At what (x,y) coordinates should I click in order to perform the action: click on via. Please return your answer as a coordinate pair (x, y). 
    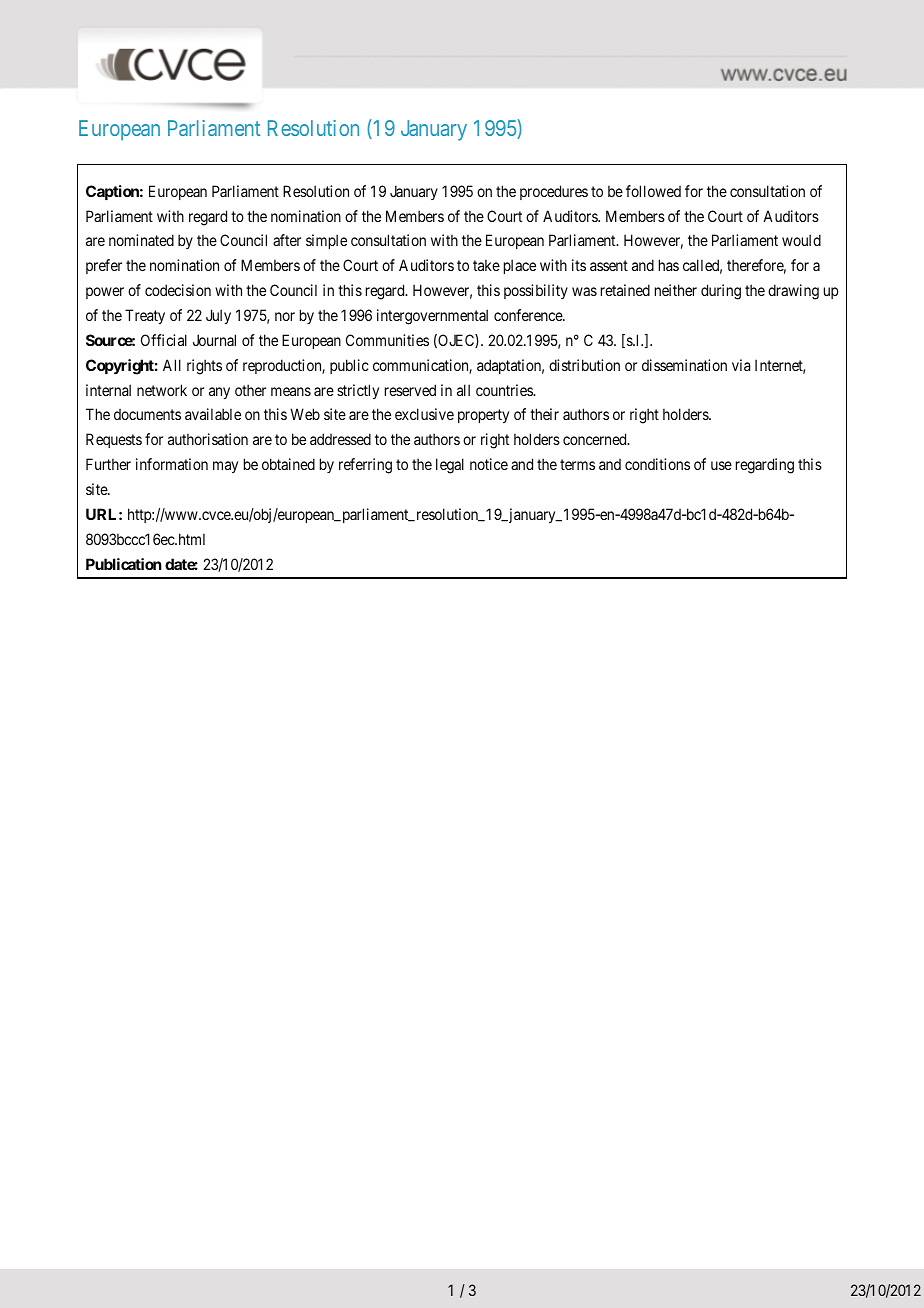
    Looking at the image, I should click on (741, 365).
